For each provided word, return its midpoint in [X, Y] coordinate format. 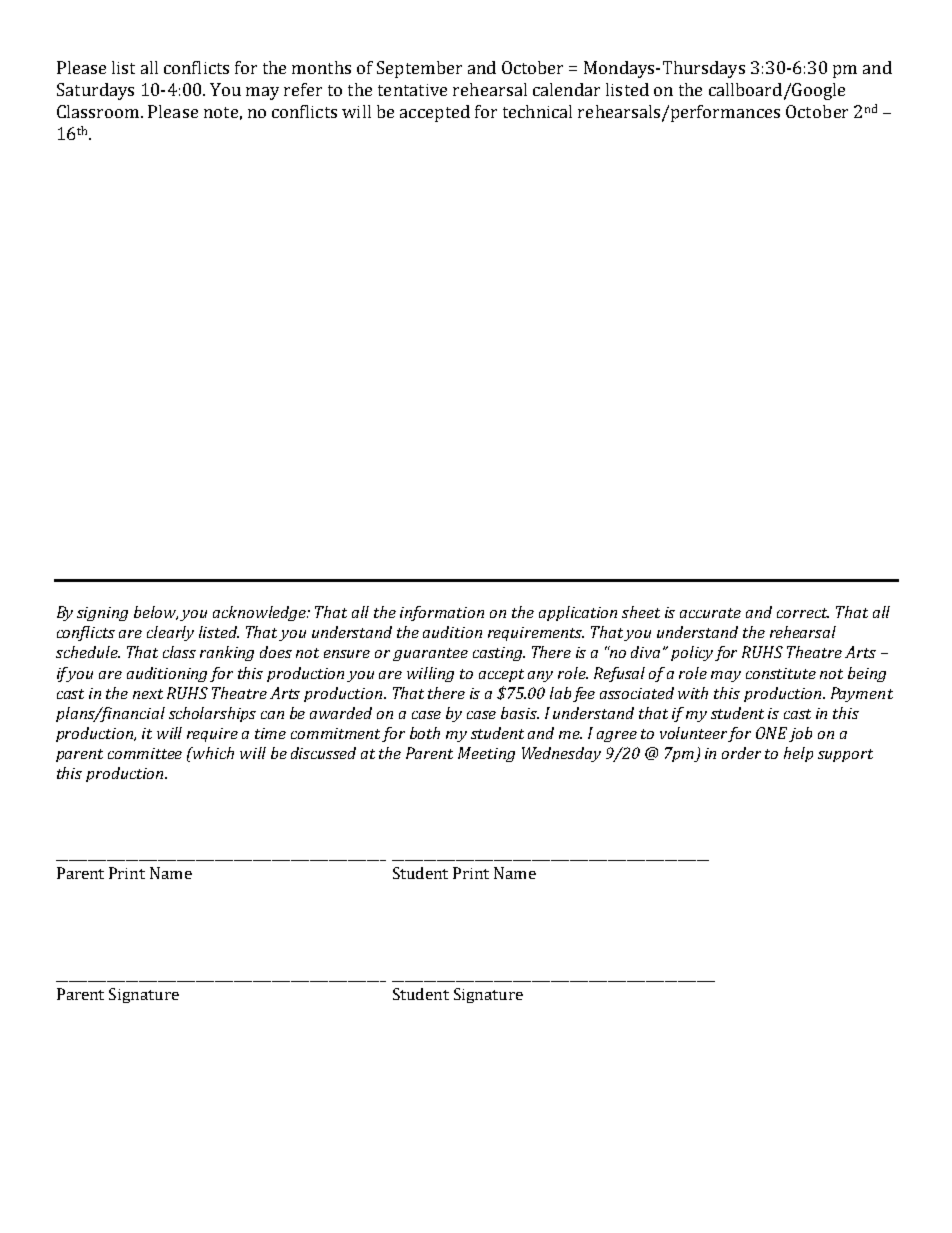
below [156, 613]
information [442, 613]
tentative [412, 90]
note [221, 112]
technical [537, 111]
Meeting [486, 754]
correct [803, 613]
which [213, 753]
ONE [771, 733]
